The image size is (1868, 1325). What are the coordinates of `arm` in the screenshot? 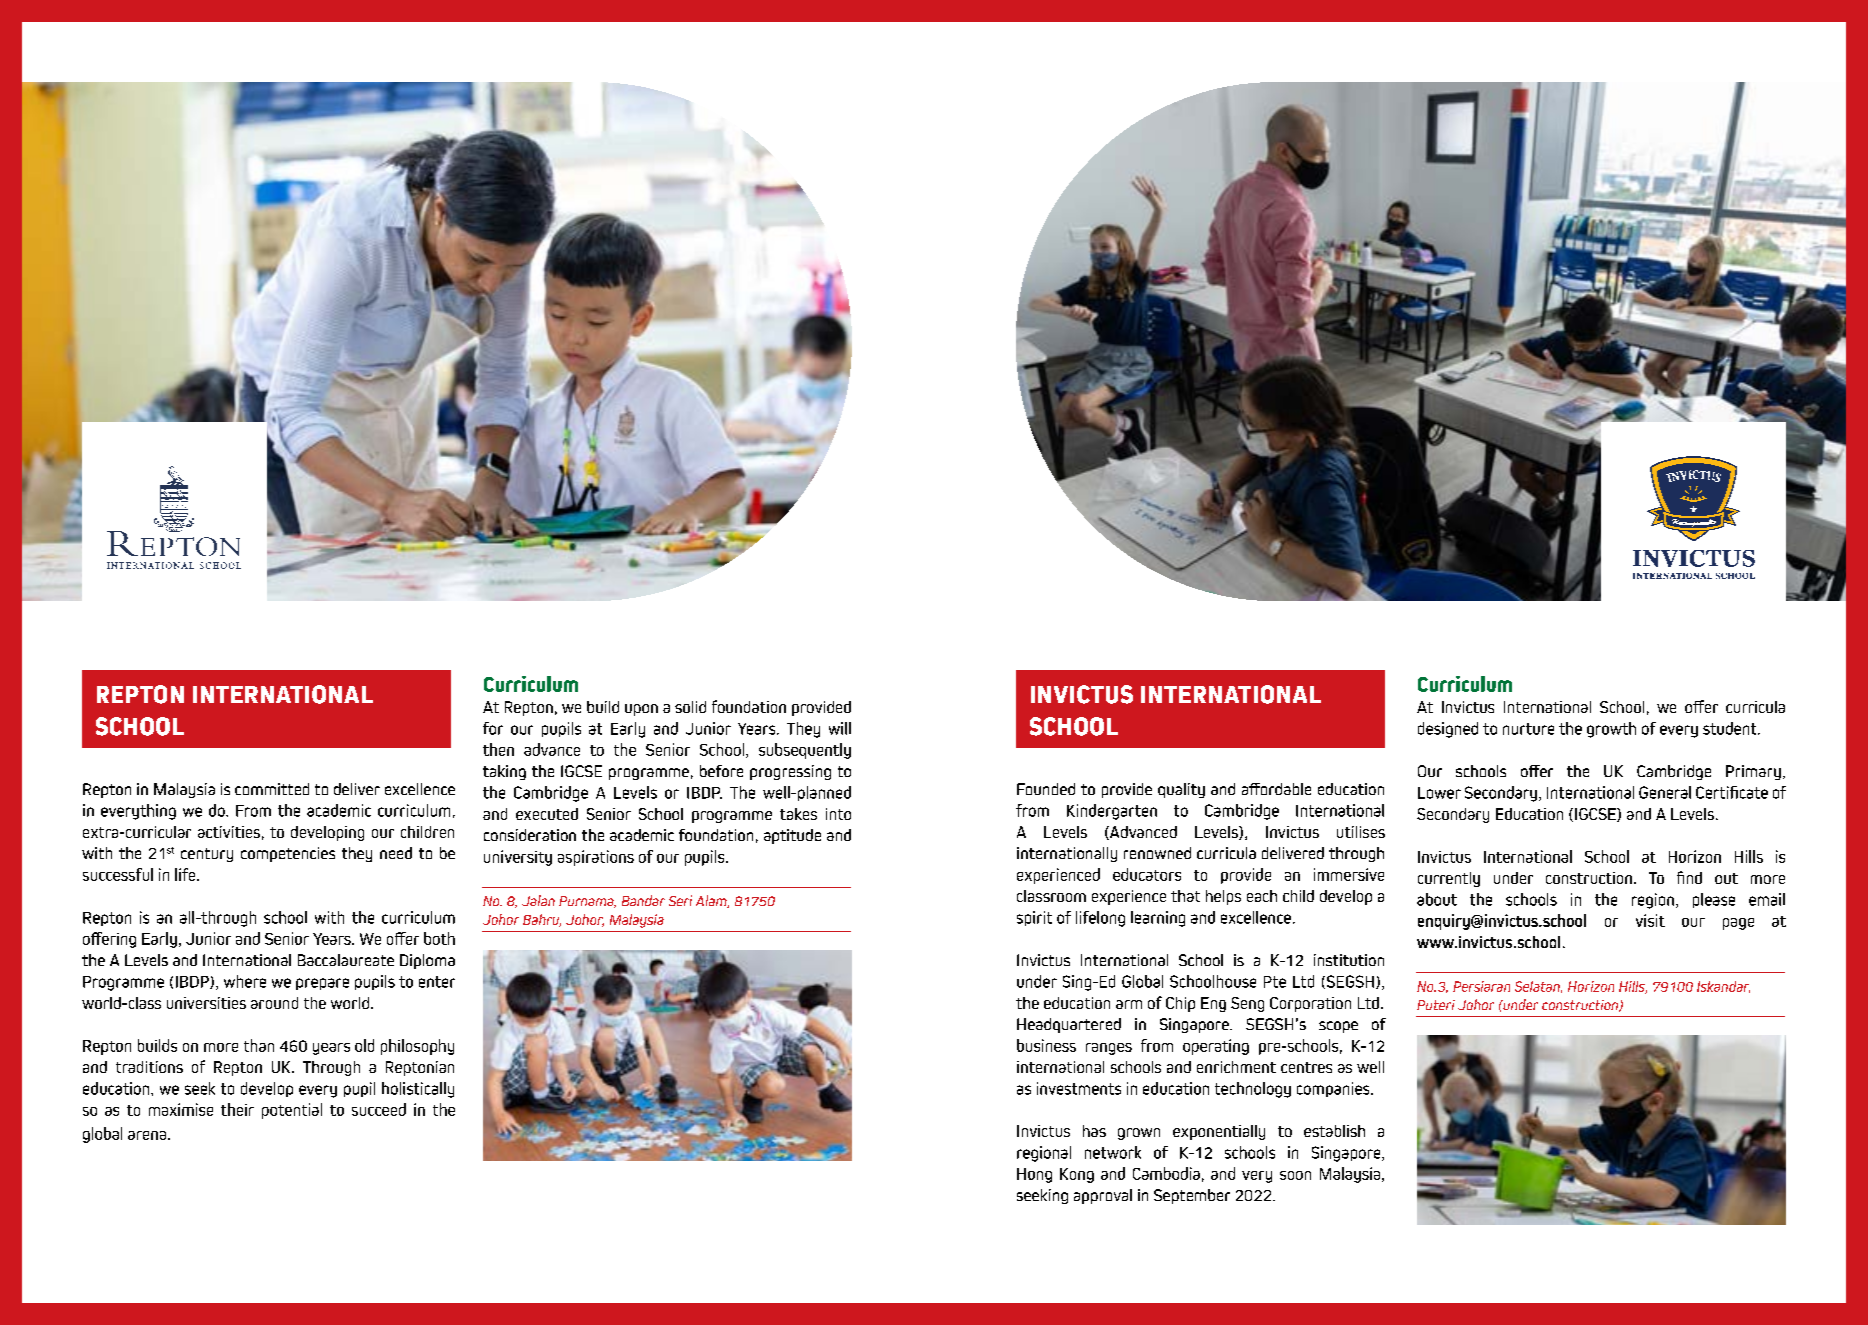 It's located at (1129, 1004).
